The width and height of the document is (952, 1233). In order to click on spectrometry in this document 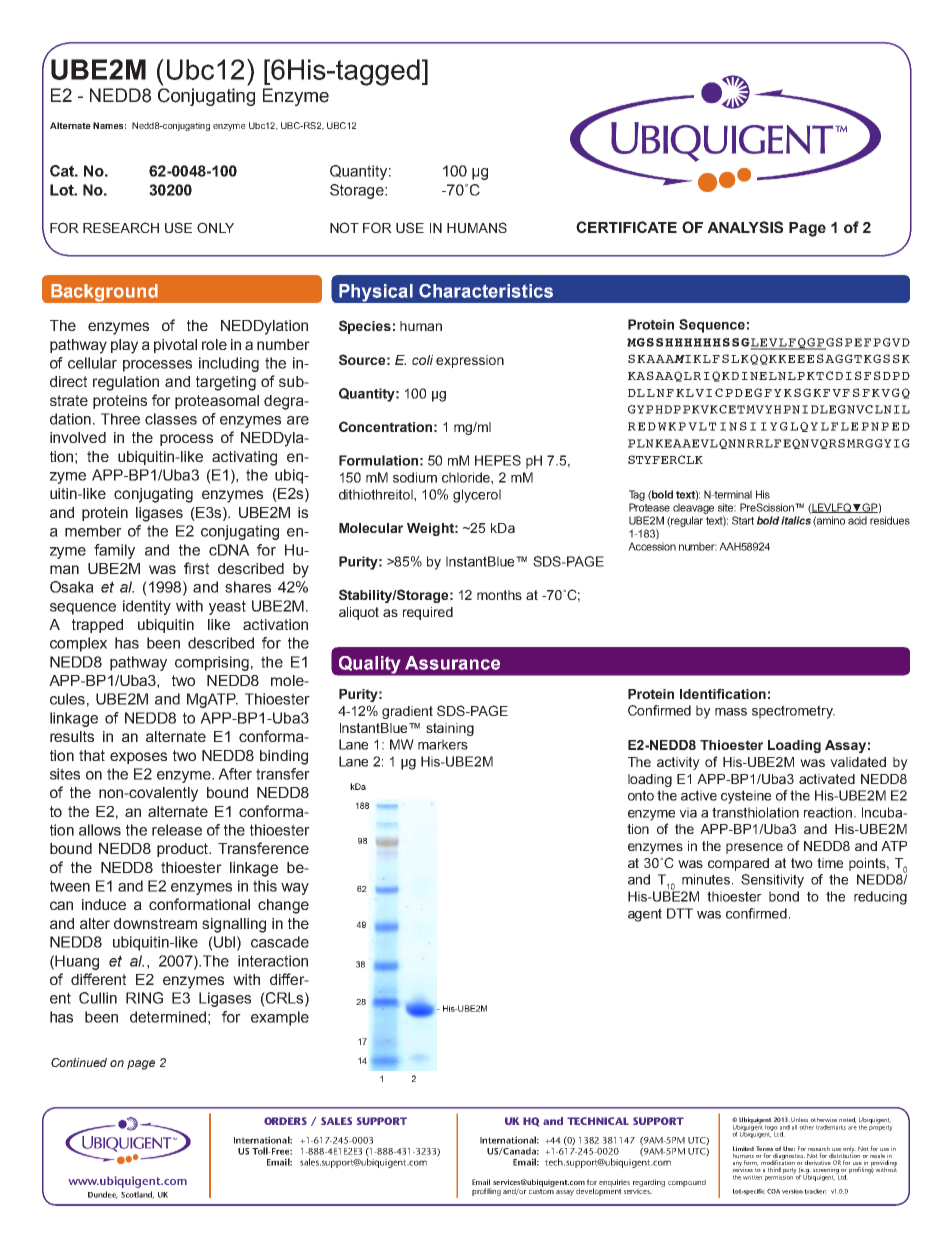, I will do `click(793, 712)`.
